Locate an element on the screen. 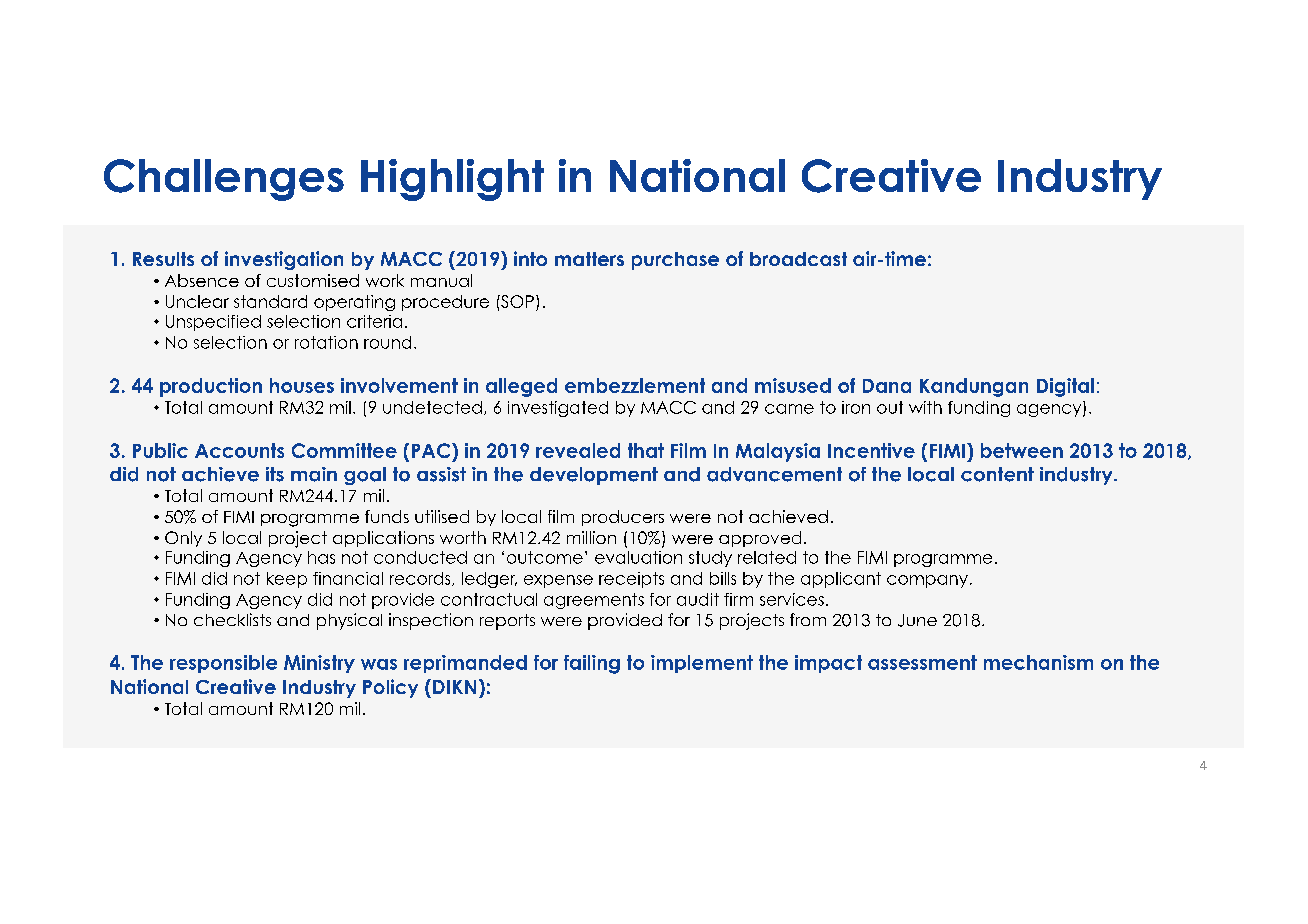  between is located at coordinates (1022, 450).
